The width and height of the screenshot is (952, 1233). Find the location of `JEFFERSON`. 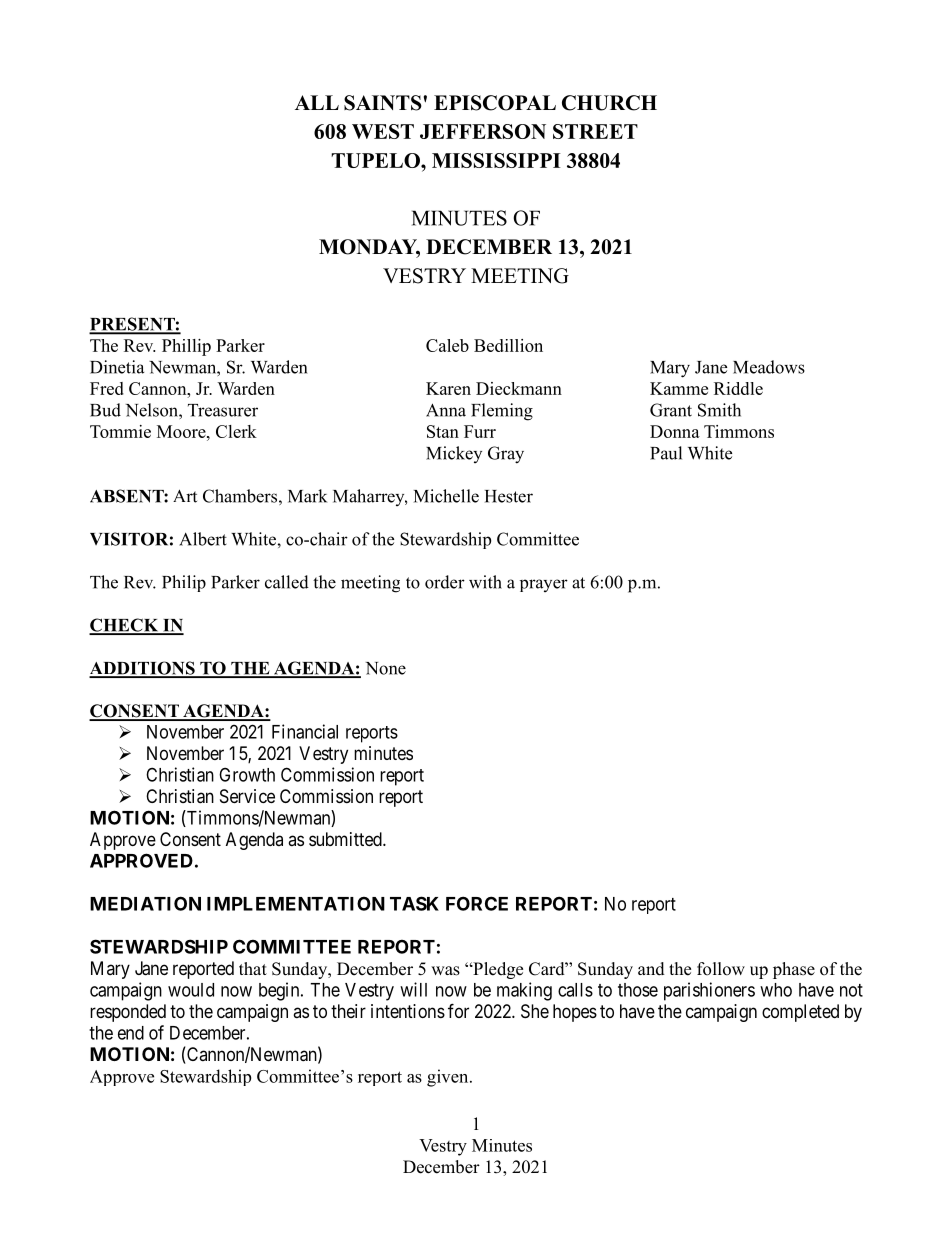

JEFFERSON is located at coordinates (483, 131).
